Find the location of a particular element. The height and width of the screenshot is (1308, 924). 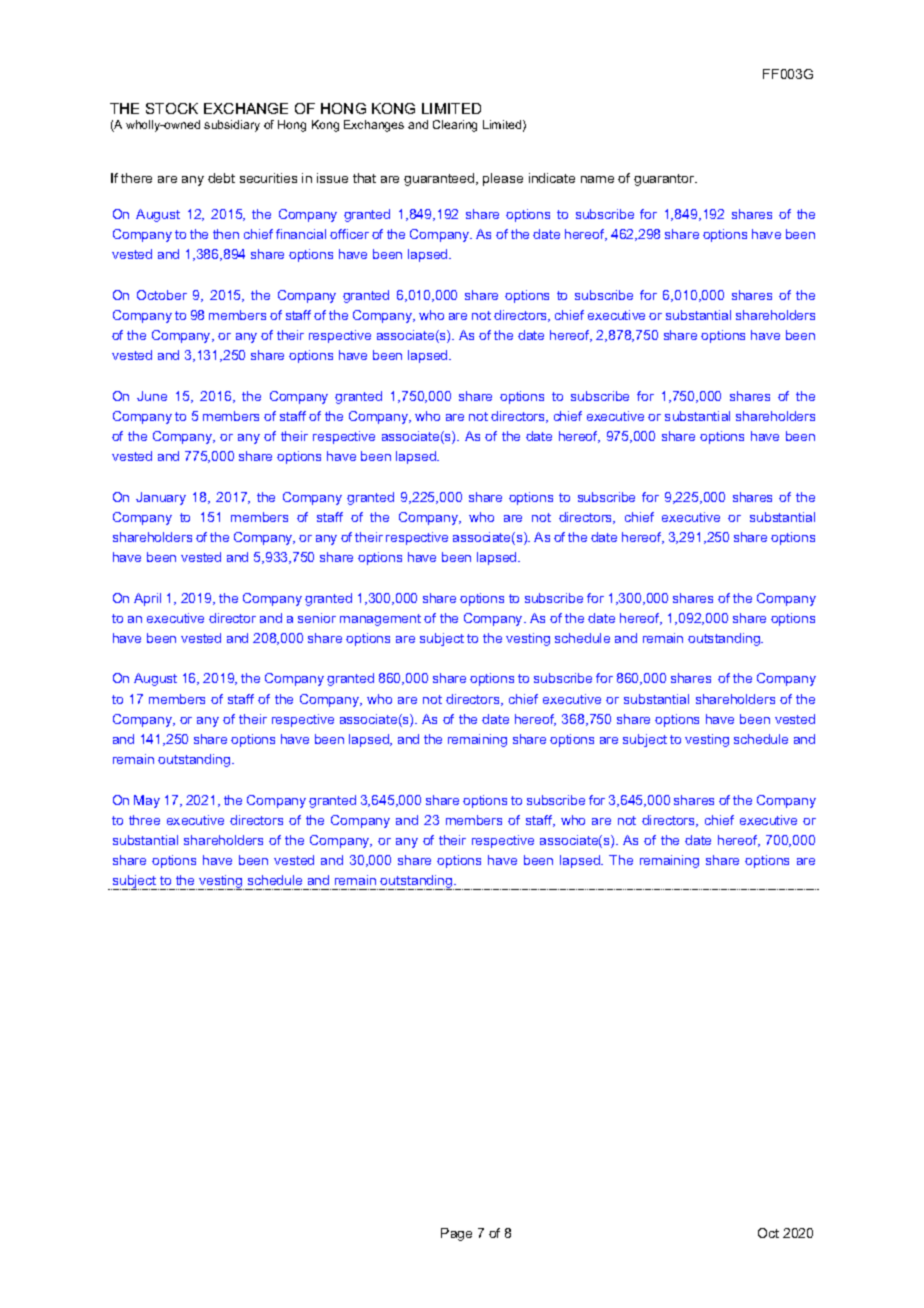

indicate is located at coordinates (552, 178).
